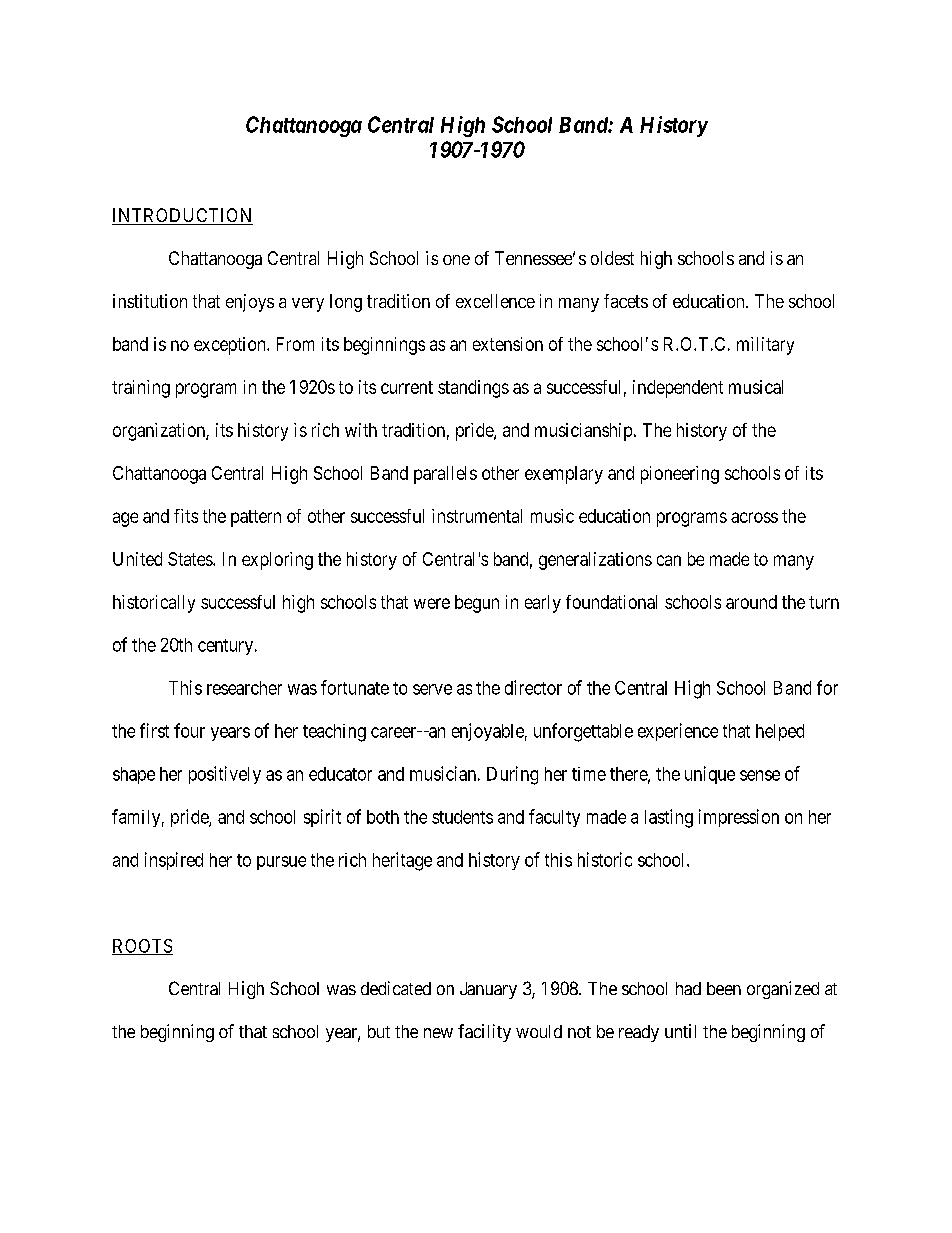 Image resolution: width=952 pixels, height=1233 pixels. Describe the element at coordinates (477, 604) in the page. I see `begun` at that location.
